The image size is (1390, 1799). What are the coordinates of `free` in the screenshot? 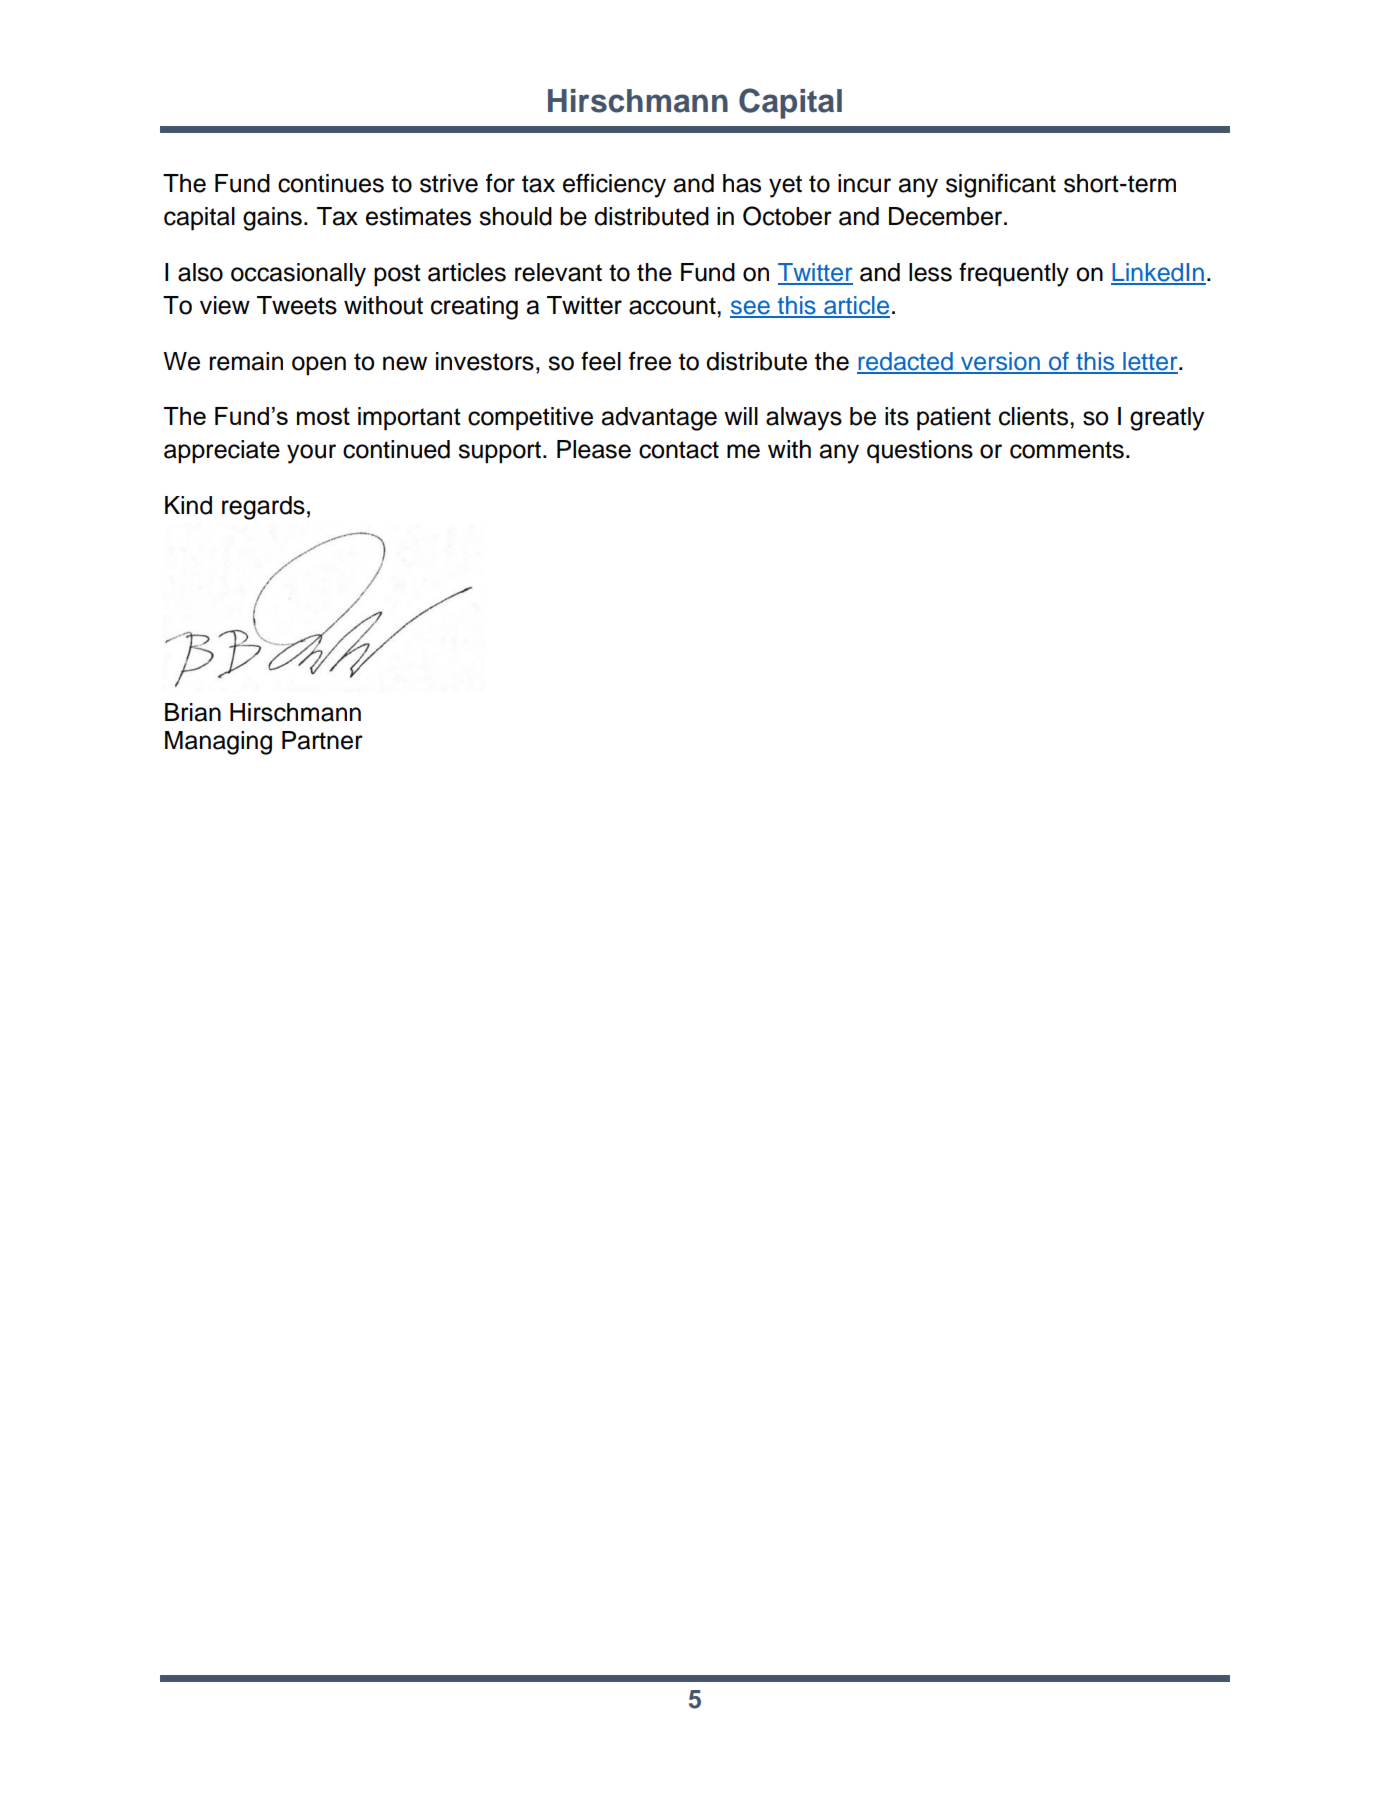 It's located at (650, 361).
